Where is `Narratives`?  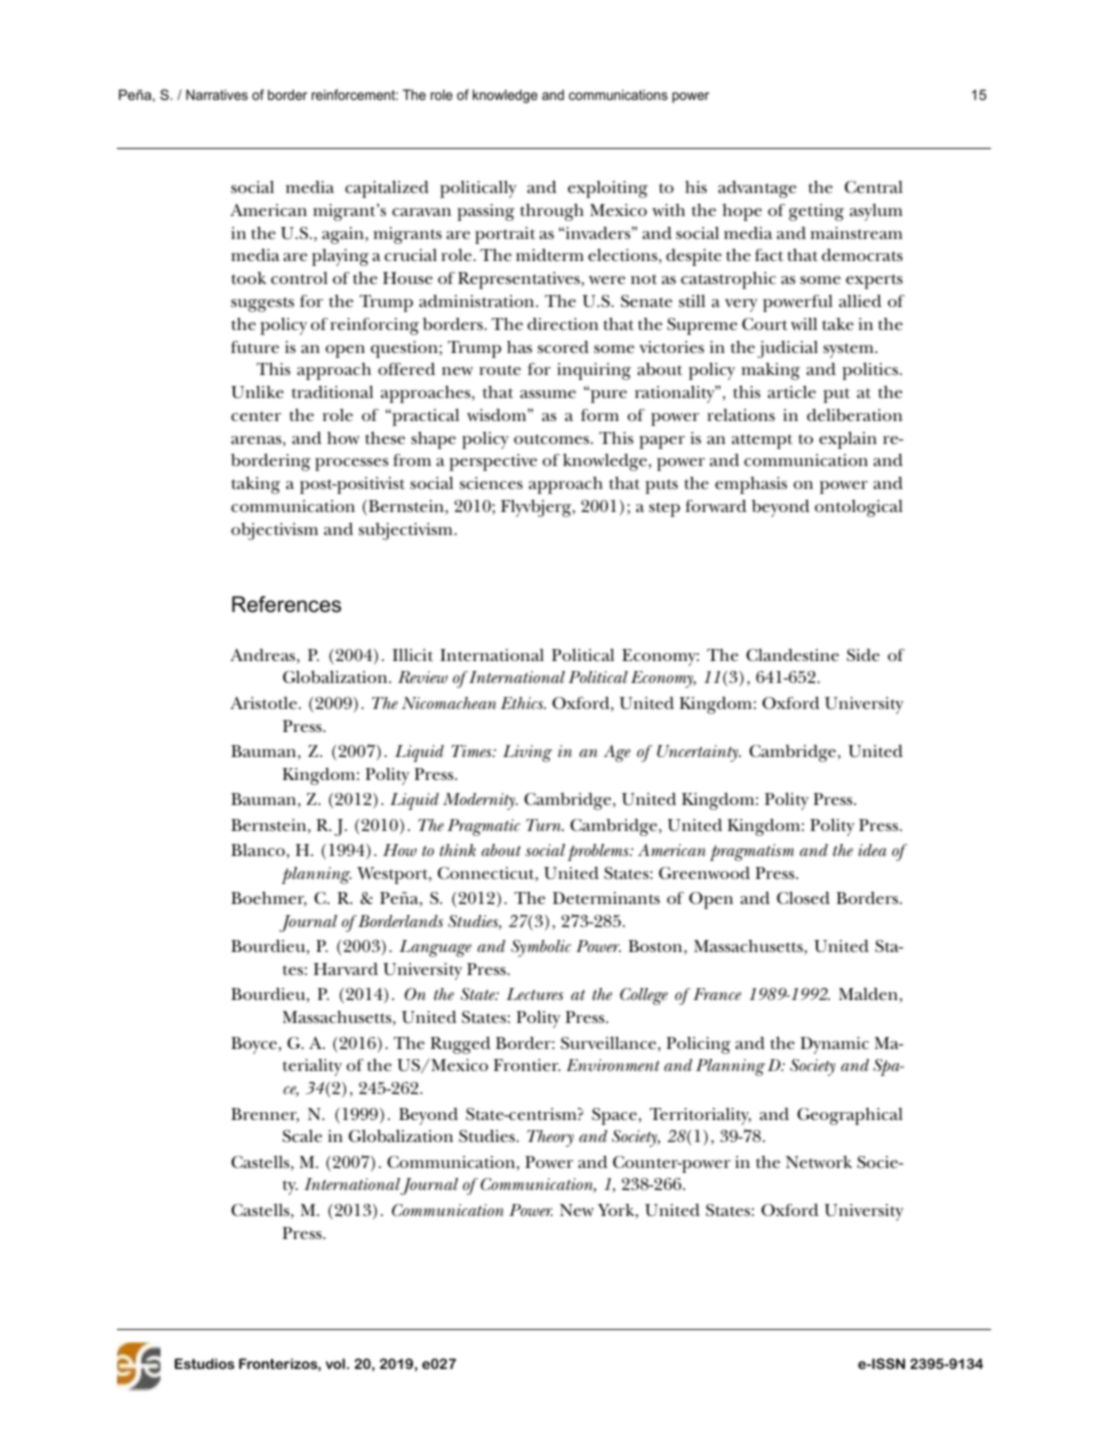
Narratives is located at coordinates (217, 94).
